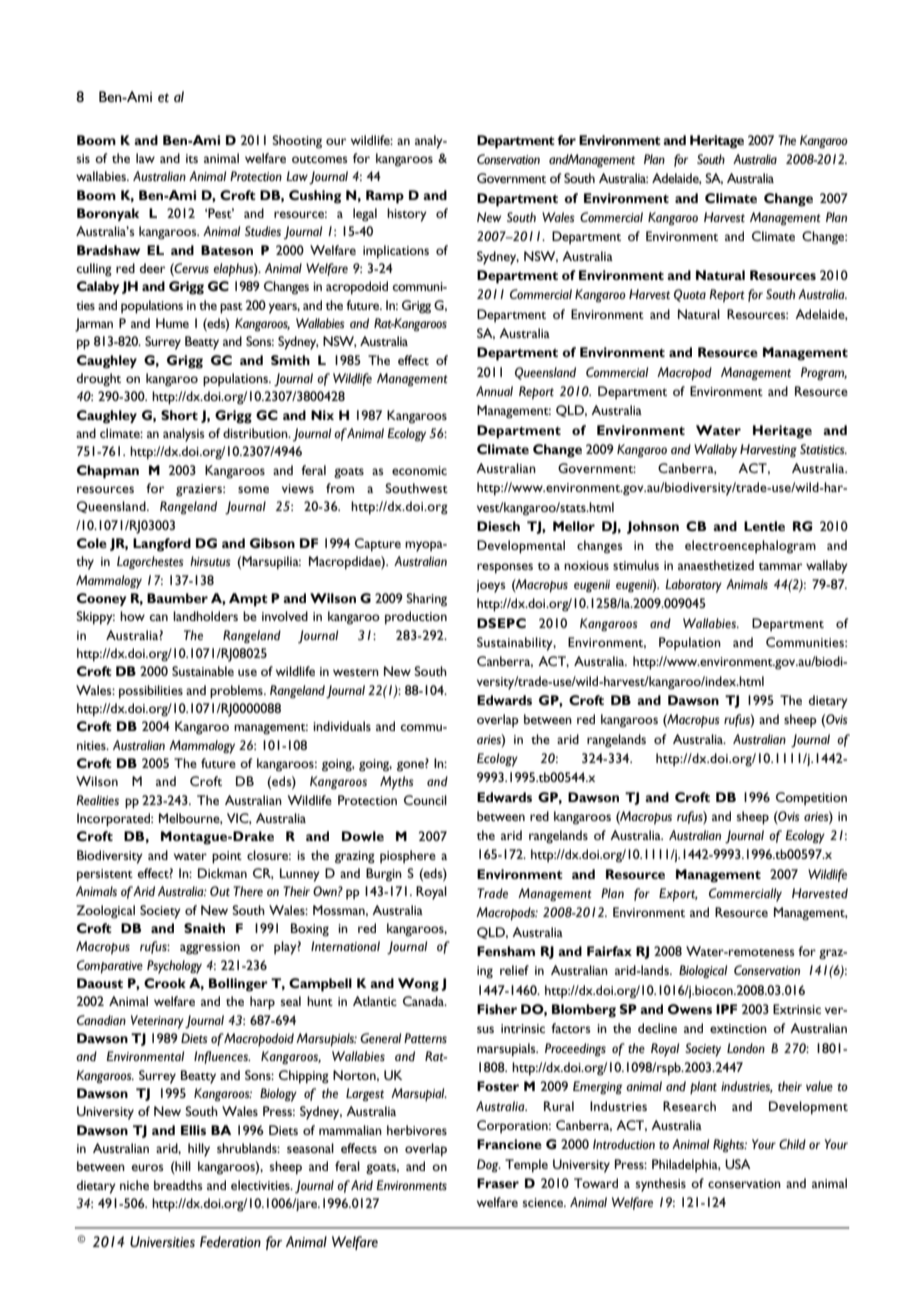  Describe the element at coordinates (134, 1185) in the image. I see `niche` at that location.
